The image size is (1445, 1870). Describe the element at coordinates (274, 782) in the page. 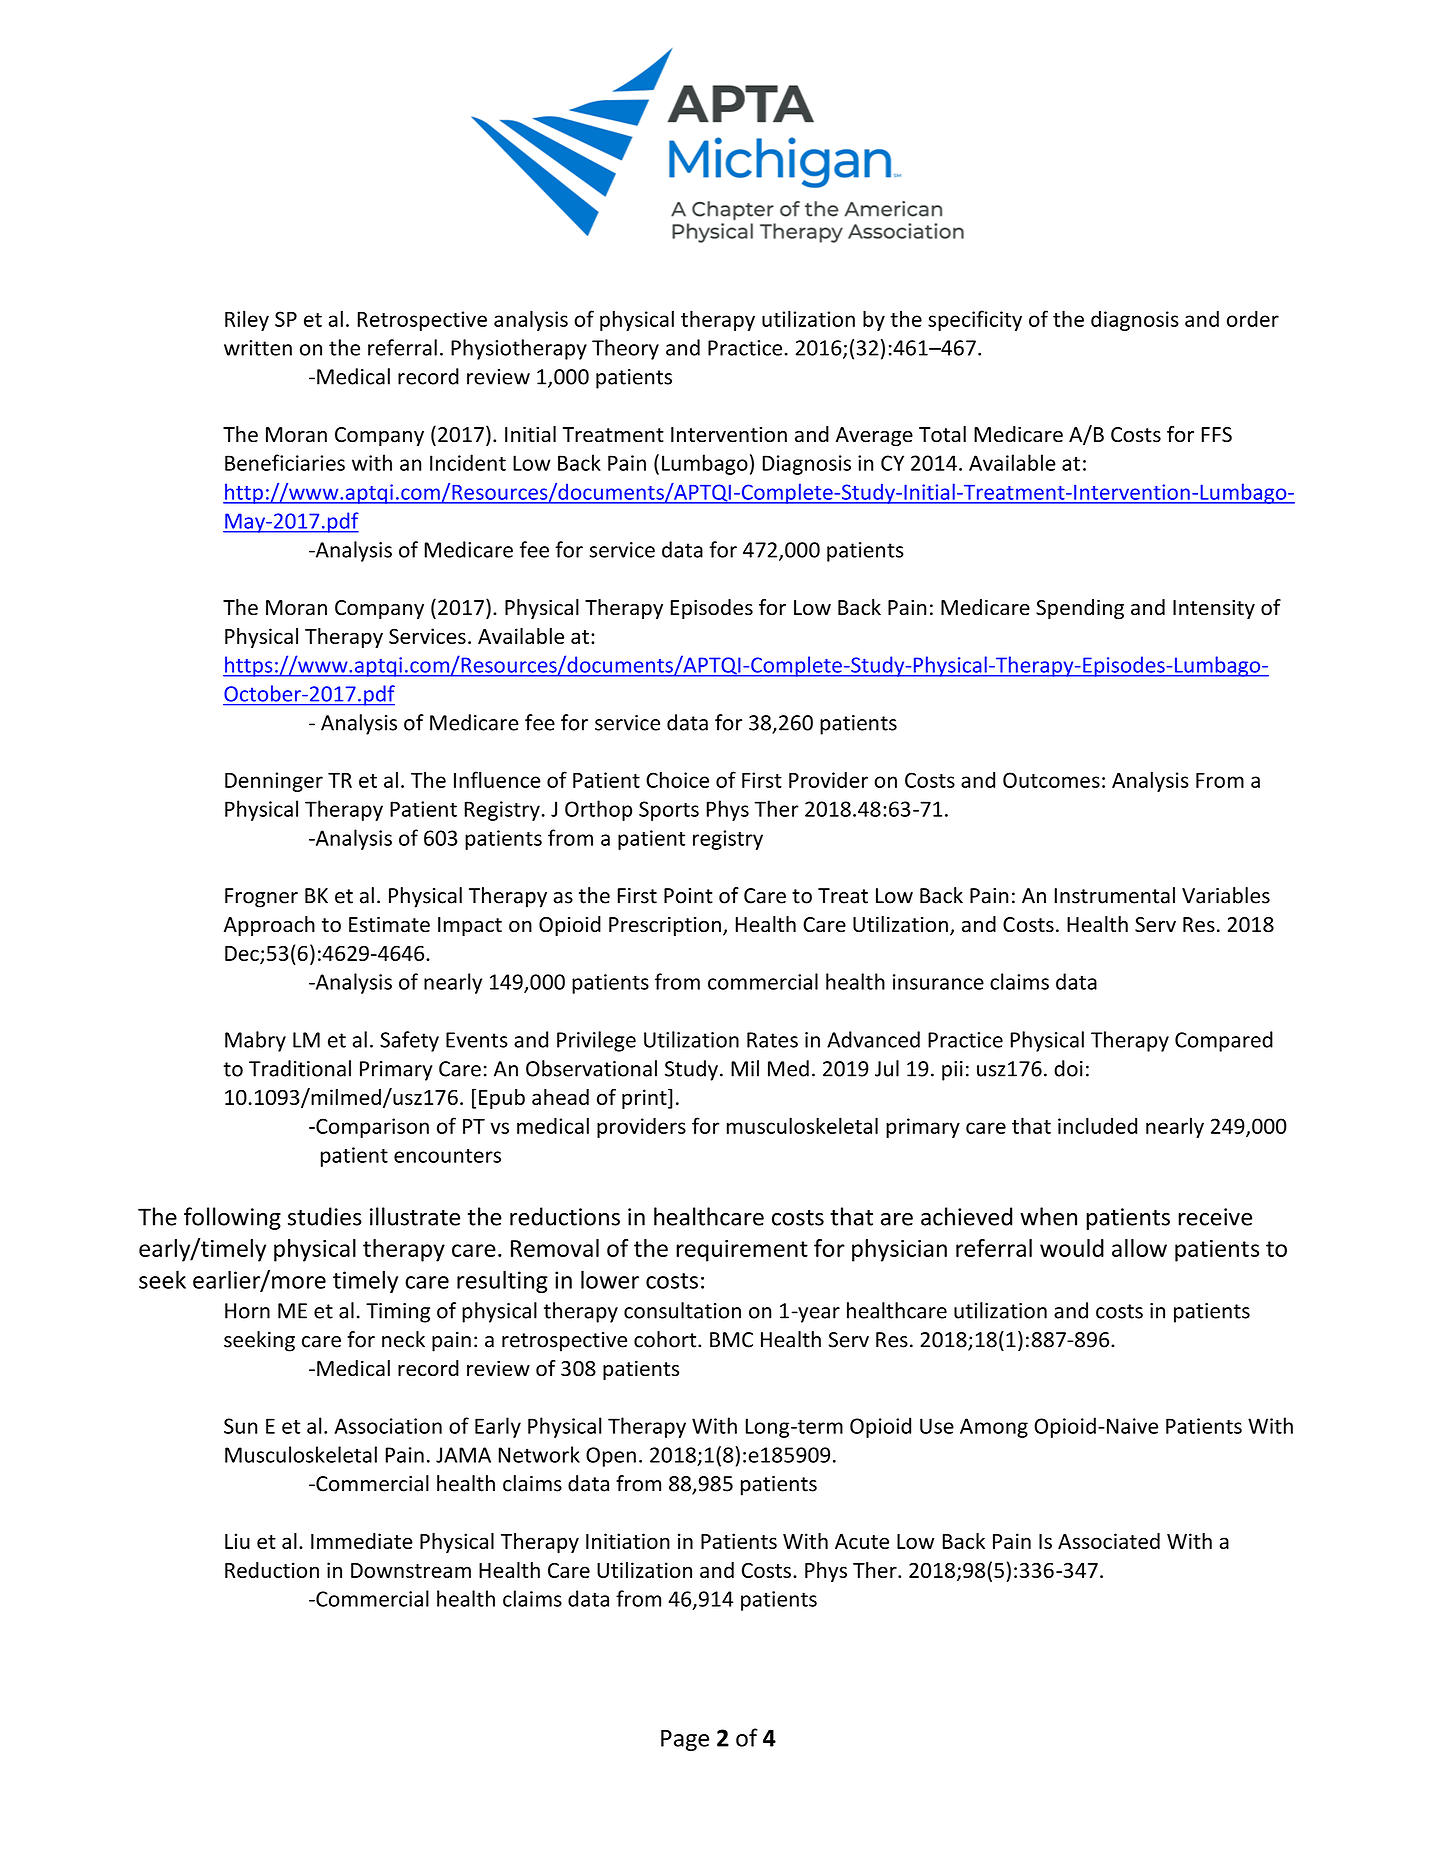

I see `Denninger` at that location.
